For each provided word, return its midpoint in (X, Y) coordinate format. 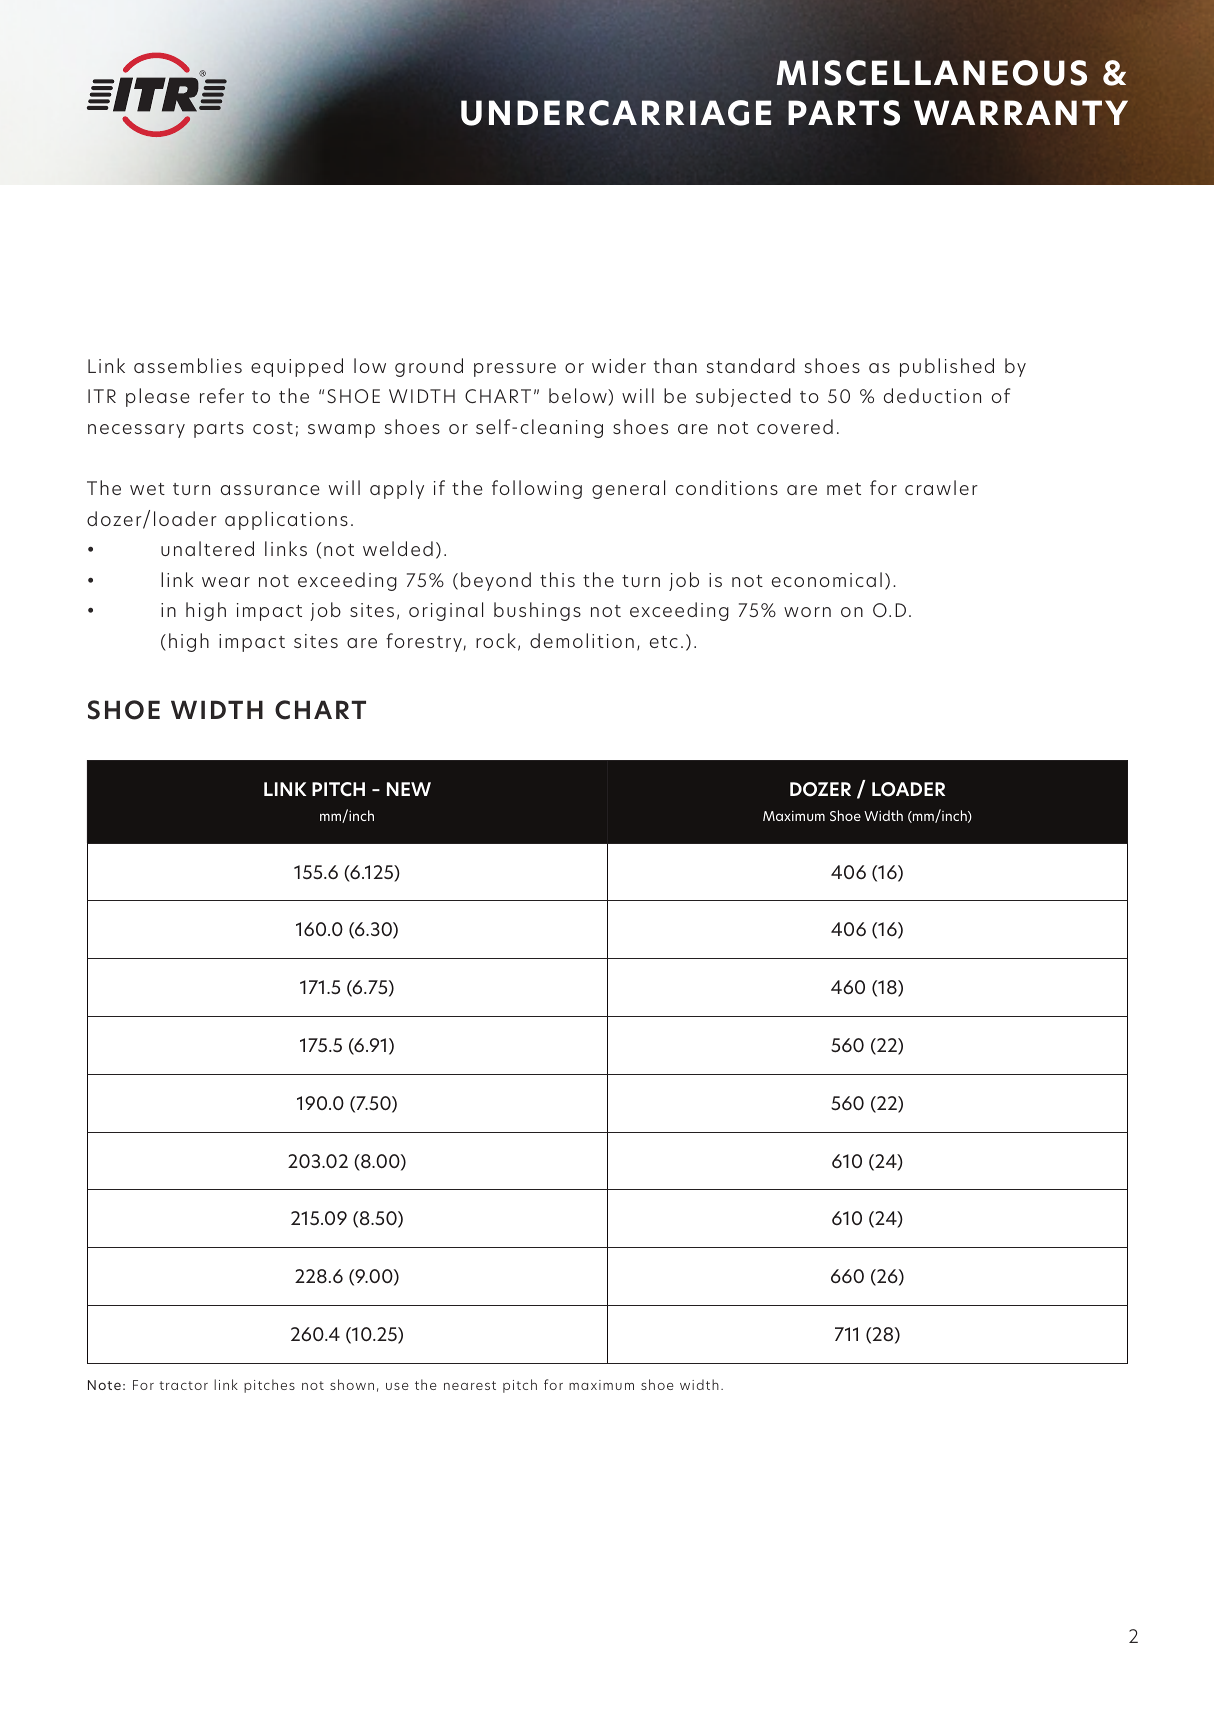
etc (664, 642)
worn (807, 612)
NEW (409, 789)
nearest (470, 1385)
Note (104, 1385)
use (397, 1386)
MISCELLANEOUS (931, 73)
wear (226, 582)
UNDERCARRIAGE (616, 113)
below (579, 397)
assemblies (188, 365)
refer (222, 395)
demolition (582, 640)
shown (352, 1384)
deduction (932, 395)
